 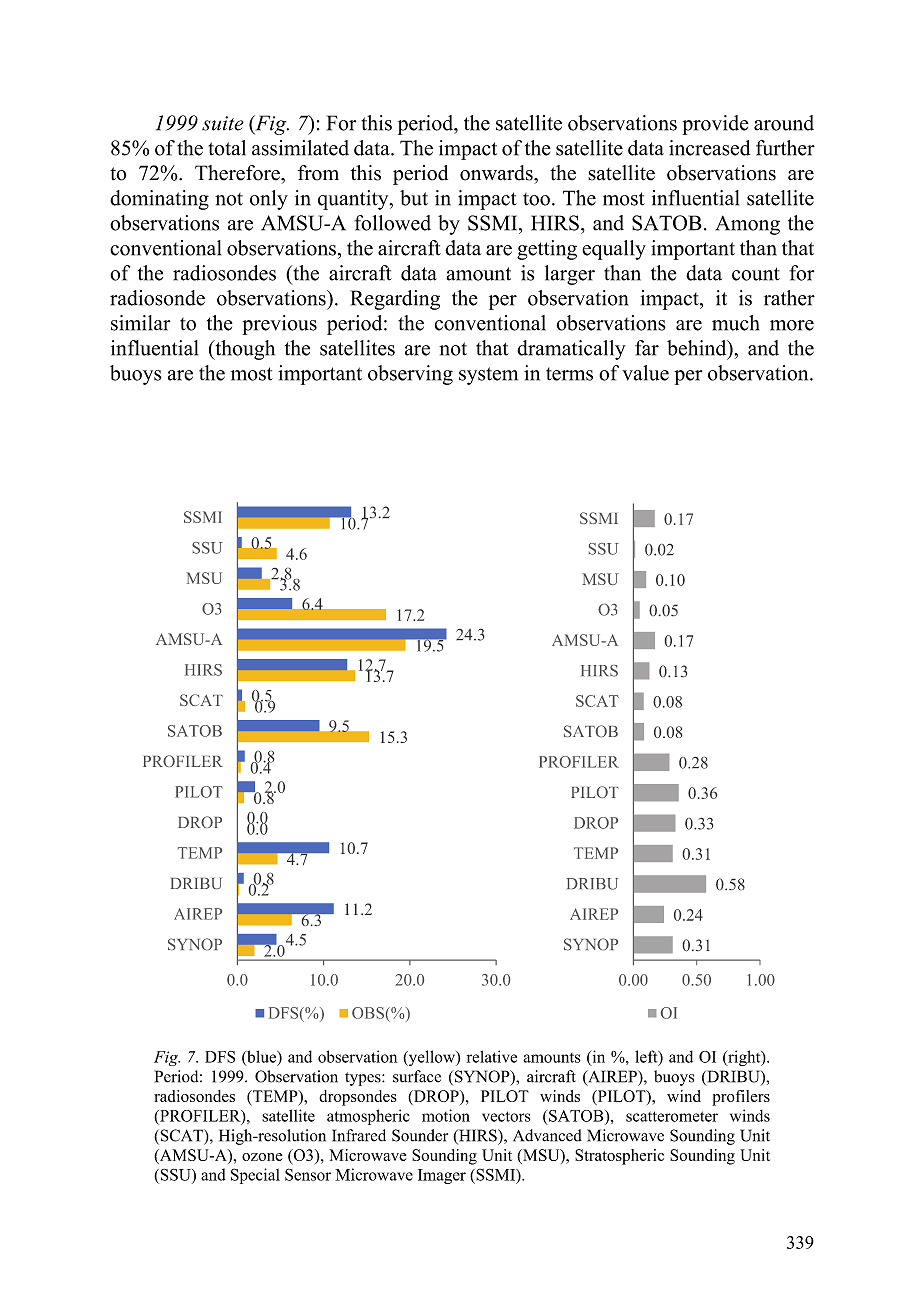 What do you see at coordinates (410, 375) in the screenshot?
I see `observing` at bounding box center [410, 375].
